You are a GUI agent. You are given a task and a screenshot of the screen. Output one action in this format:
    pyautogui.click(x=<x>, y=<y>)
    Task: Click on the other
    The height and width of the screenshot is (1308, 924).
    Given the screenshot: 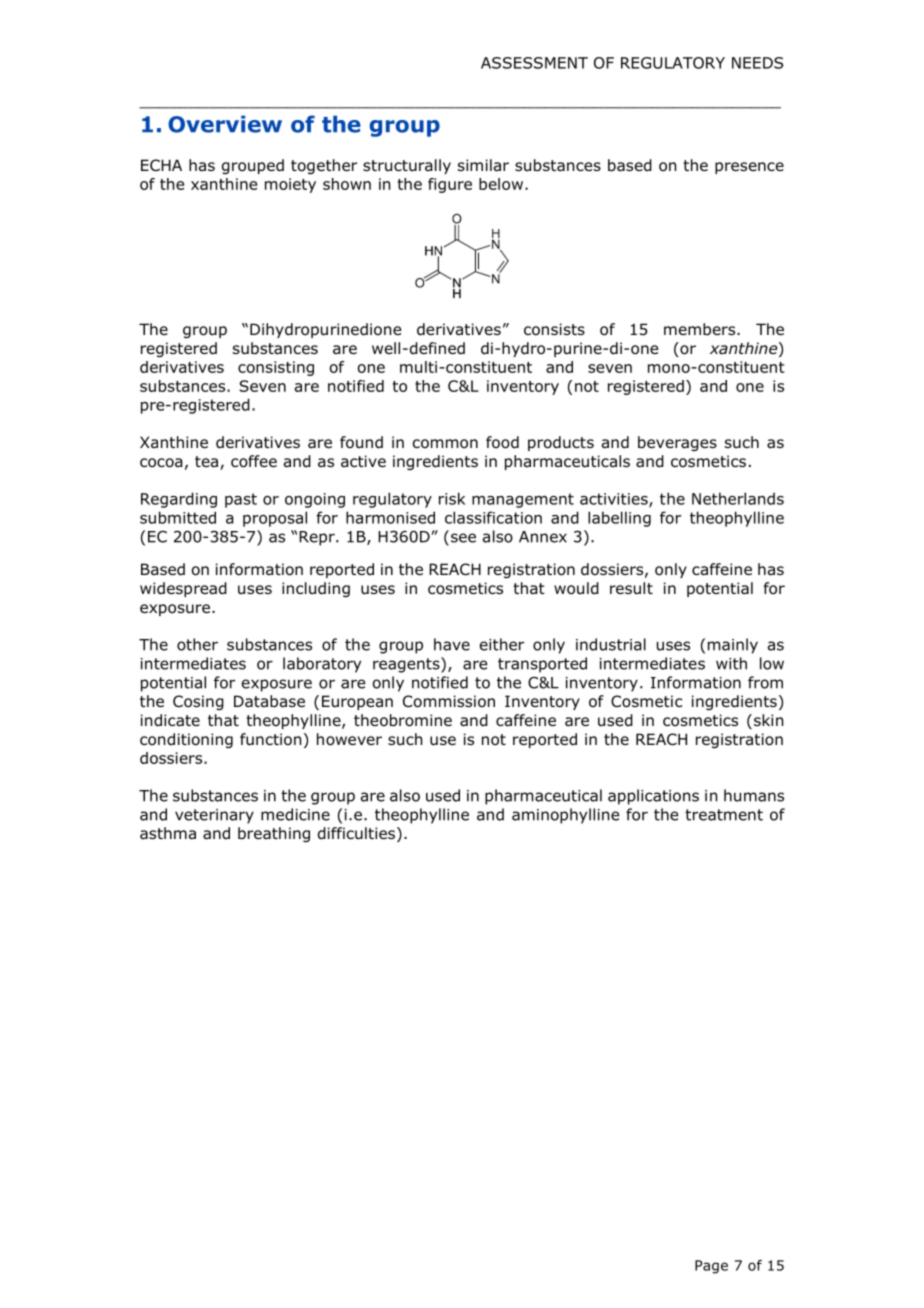 What is the action you would take?
    pyautogui.click(x=197, y=644)
